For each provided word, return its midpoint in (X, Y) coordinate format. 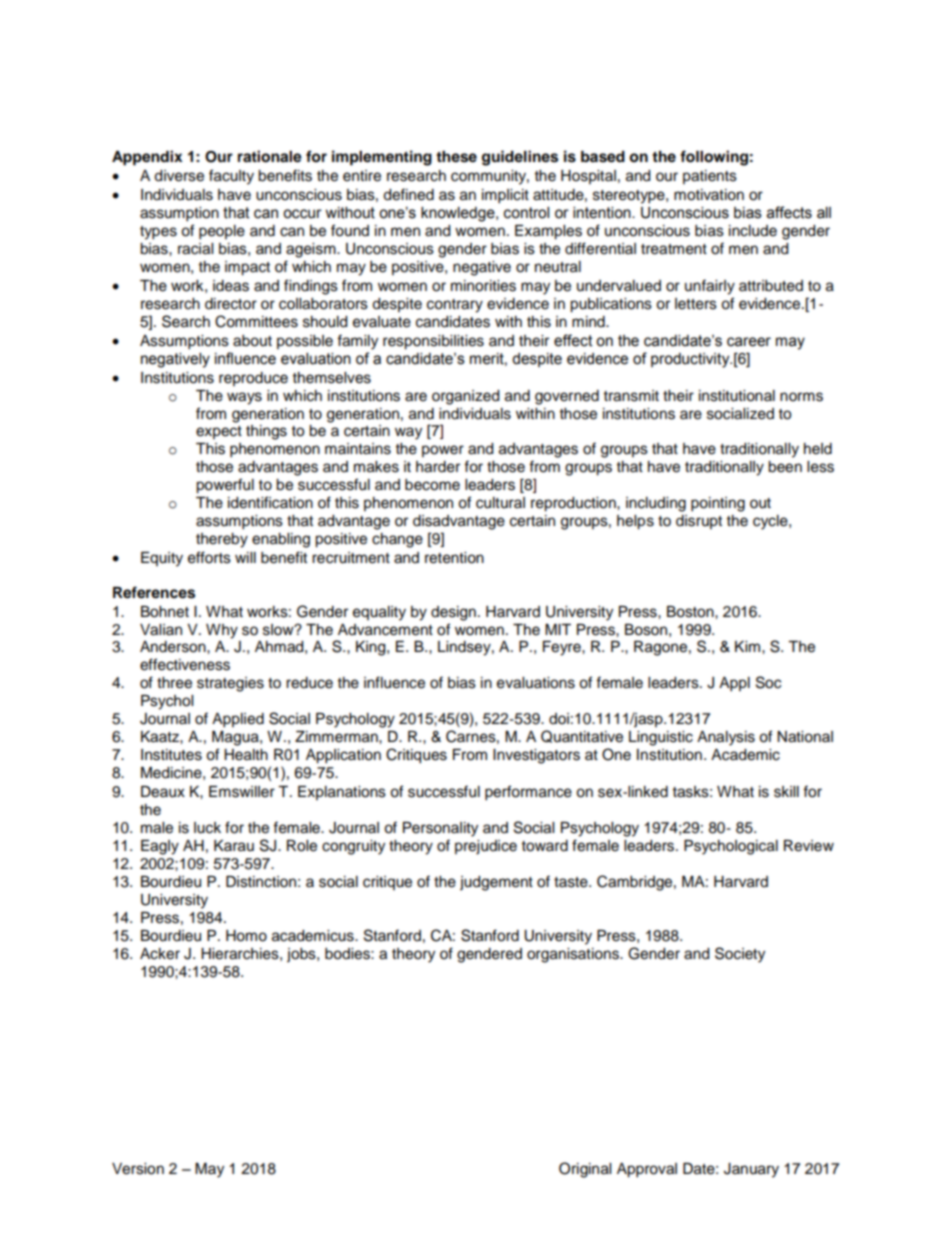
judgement (496, 883)
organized (465, 397)
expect (219, 432)
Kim (749, 646)
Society (740, 955)
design (453, 613)
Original (585, 1170)
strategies (230, 684)
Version (138, 1169)
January (751, 1170)
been (785, 467)
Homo (246, 936)
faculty (231, 177)
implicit (505, 196)
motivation (709, 195)
